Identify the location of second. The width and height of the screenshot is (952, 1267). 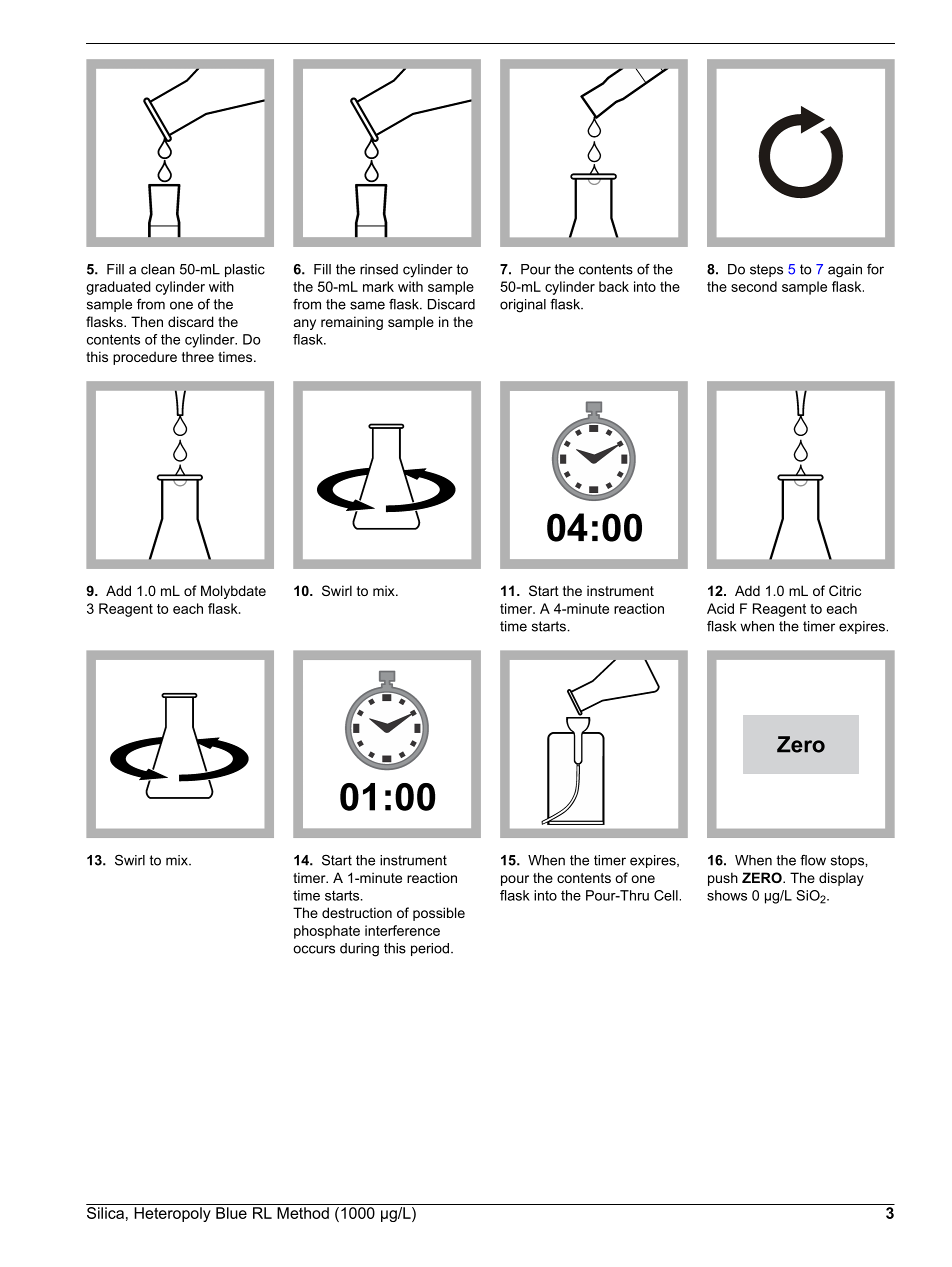
(754, 286).
